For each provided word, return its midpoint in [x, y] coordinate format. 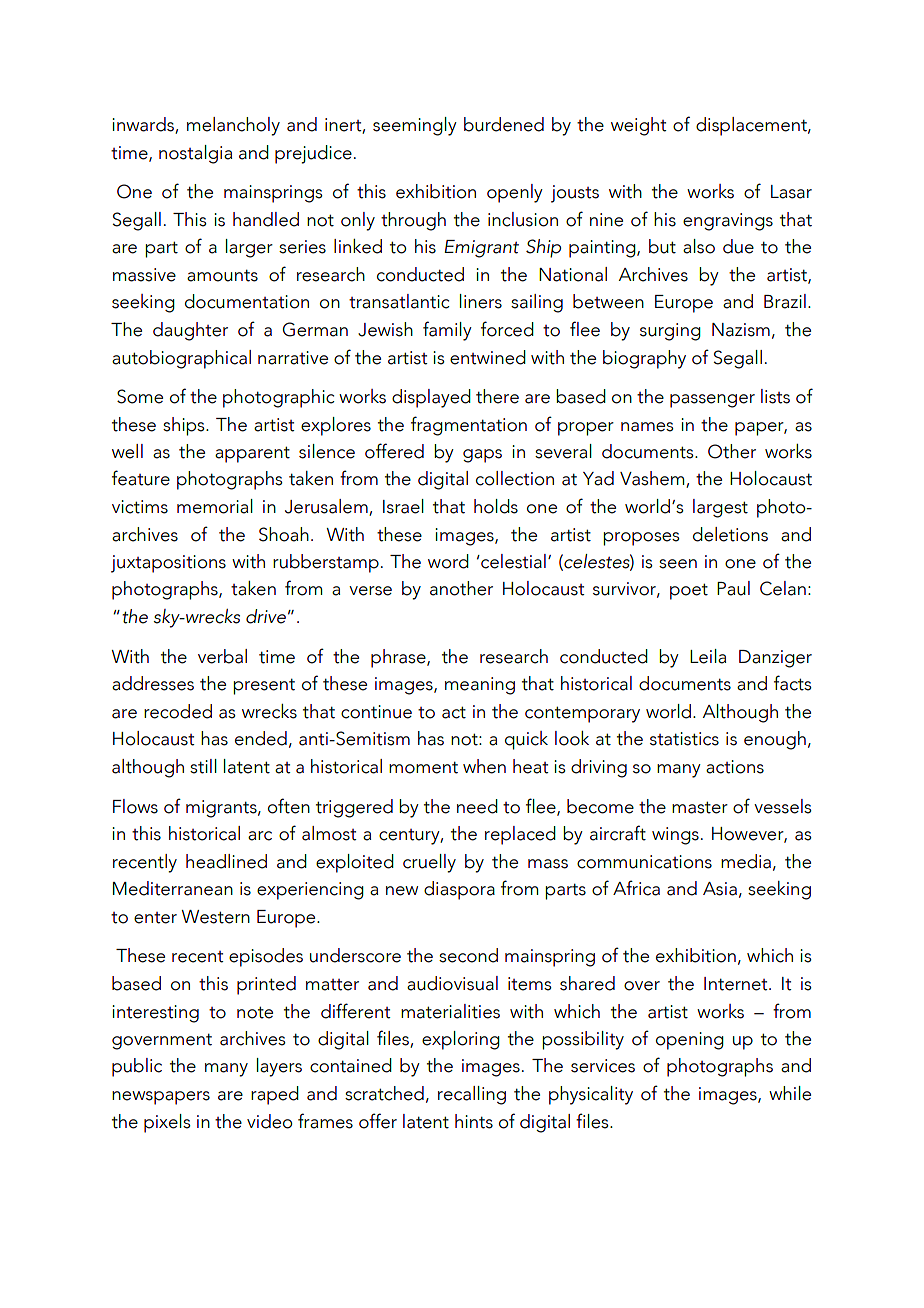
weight [639, 126]
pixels [167, 1123]
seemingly [415, 126]
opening [690, 1041]
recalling [472, 1095]
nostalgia [195, 154]
